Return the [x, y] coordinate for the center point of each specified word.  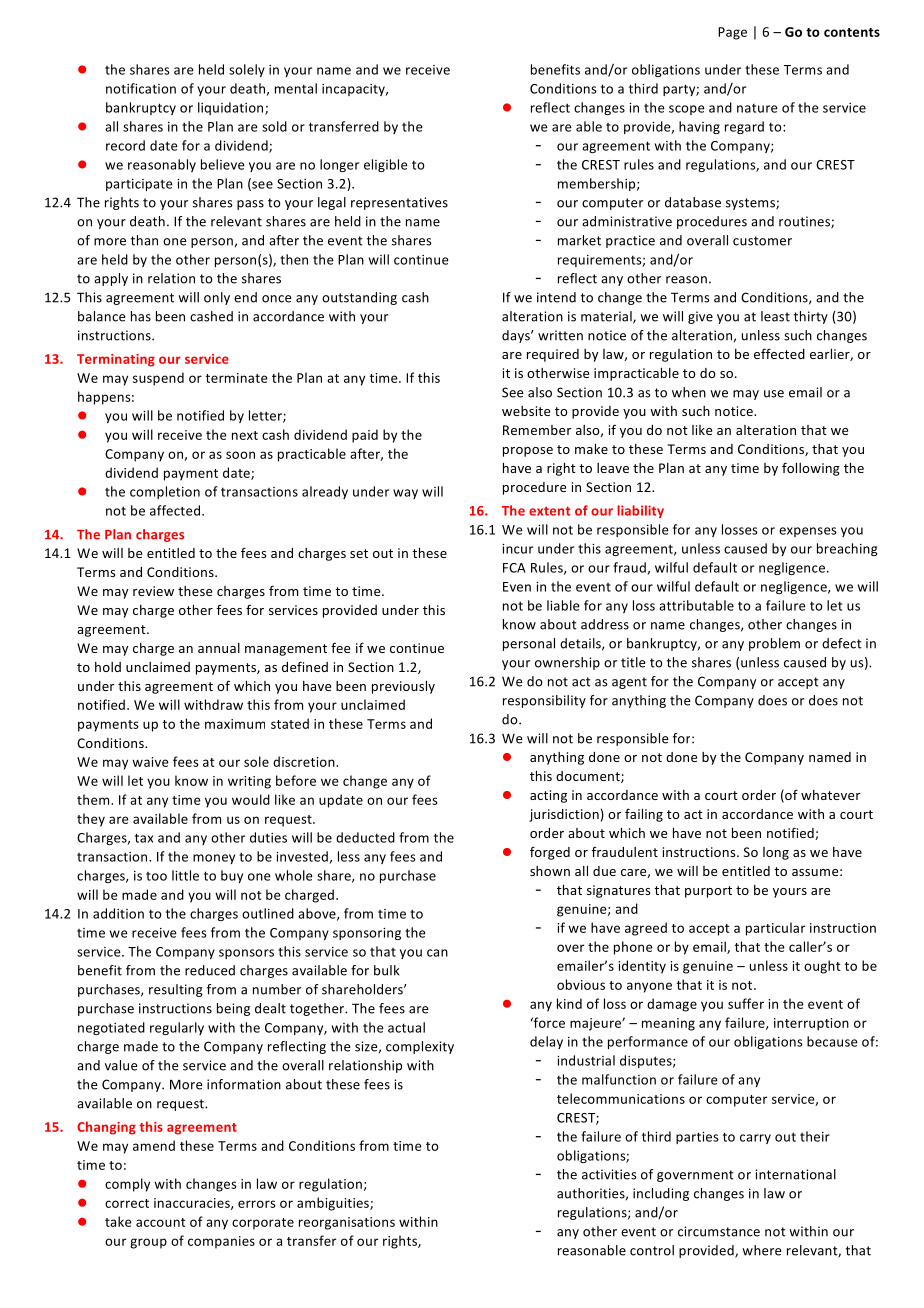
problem [774, 644]
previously [403, 687]
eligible [386, 165]
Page [732, 33]
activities [609, 1174]
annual [219, 648]
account [161, 1222]
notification [141, 88]
